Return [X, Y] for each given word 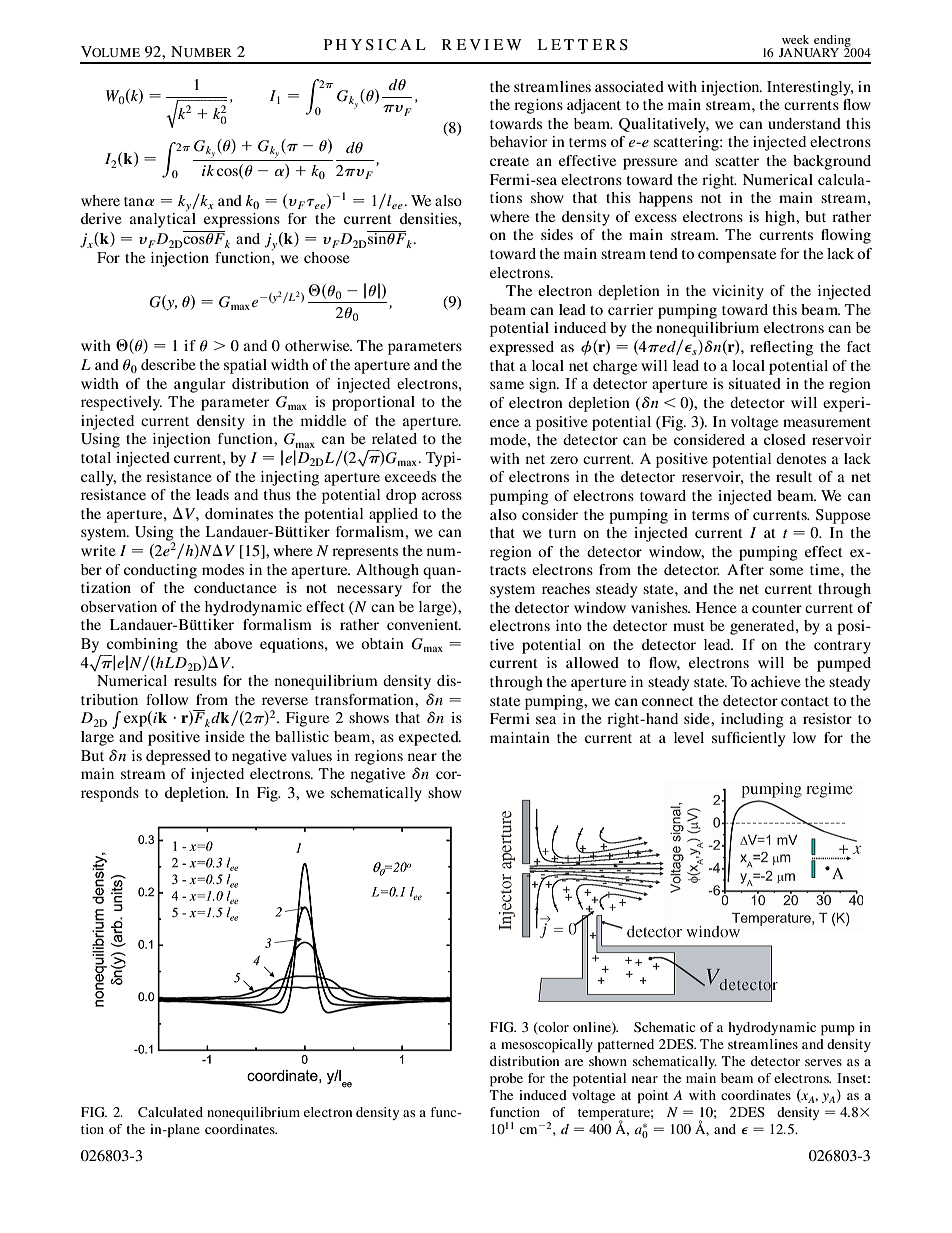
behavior [518, 141]
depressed [178, 757]
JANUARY [809, 52]
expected [430, 738]
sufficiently [748, 739]
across [442, 496]
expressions [242, 220]
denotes [801, 458]
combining [142, 645]
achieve [776, 681]
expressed [522, 348]
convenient [424, 624]
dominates [239, 513]
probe [506, 1080]
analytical [163, 219]
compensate [737, 256]
